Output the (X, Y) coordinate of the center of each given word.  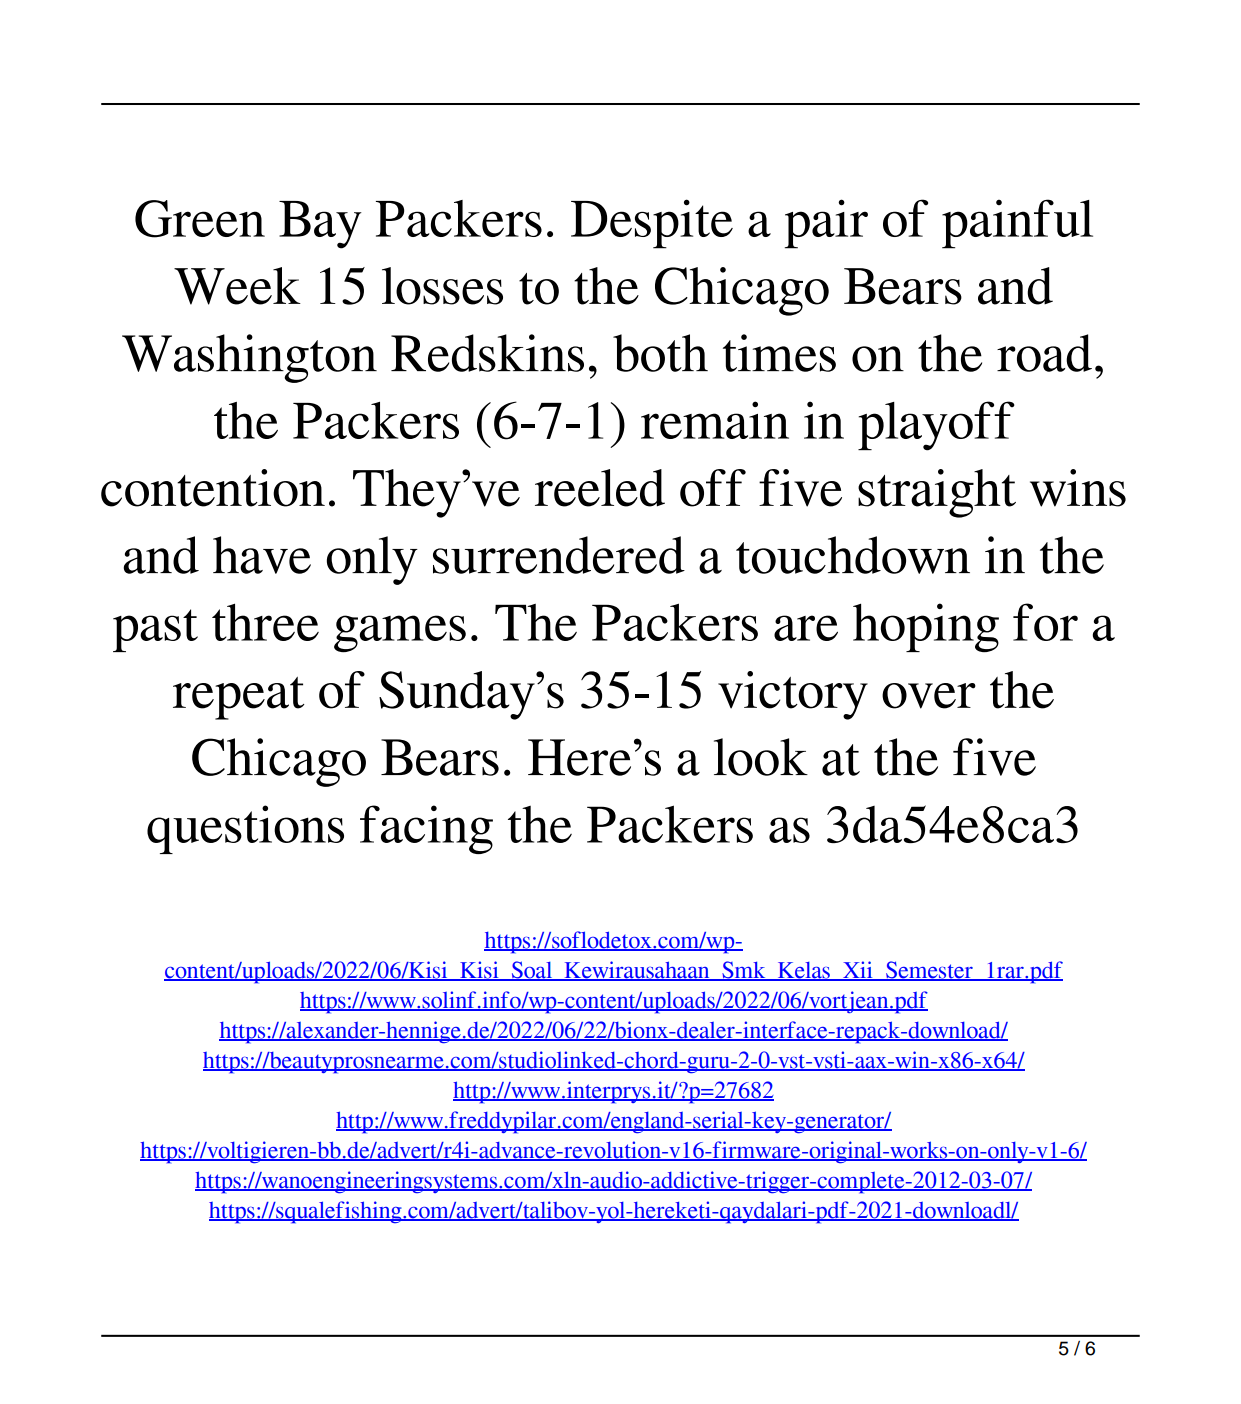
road (1044, 353)
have (262, 555)
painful (1017, 224)
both (660, 353)
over (929, 696)
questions (245, 829)
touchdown (853, 555)
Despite (652, 224)
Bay (320, 225)
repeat (239, 698)
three (265, 622)
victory (793, 695)
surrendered (559, 555)
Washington (249, 358)
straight (937, 493)
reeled (600, 488)
